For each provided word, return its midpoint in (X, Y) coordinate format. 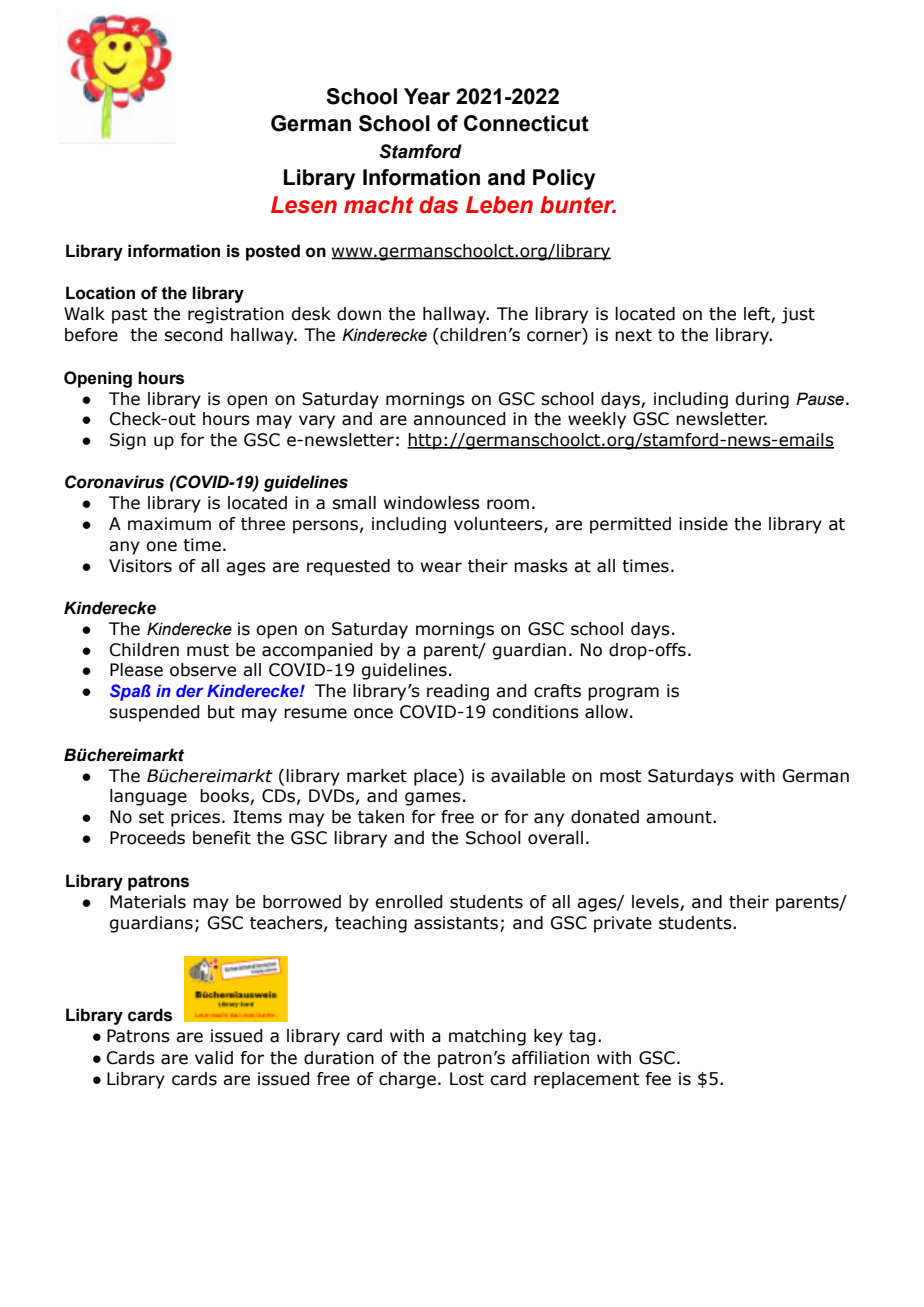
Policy (564, 179)
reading (458, 692)
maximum (169, 524)
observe (203, 670)
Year (427, 96)
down (359, 314)
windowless (432, 503)
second (193, 335)
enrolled (409, 902)
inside (703, 524)
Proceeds (147, 838)
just (798, 315)
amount (680, 817)
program (623, 694)
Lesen (304, 205)
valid (214, 1058)
